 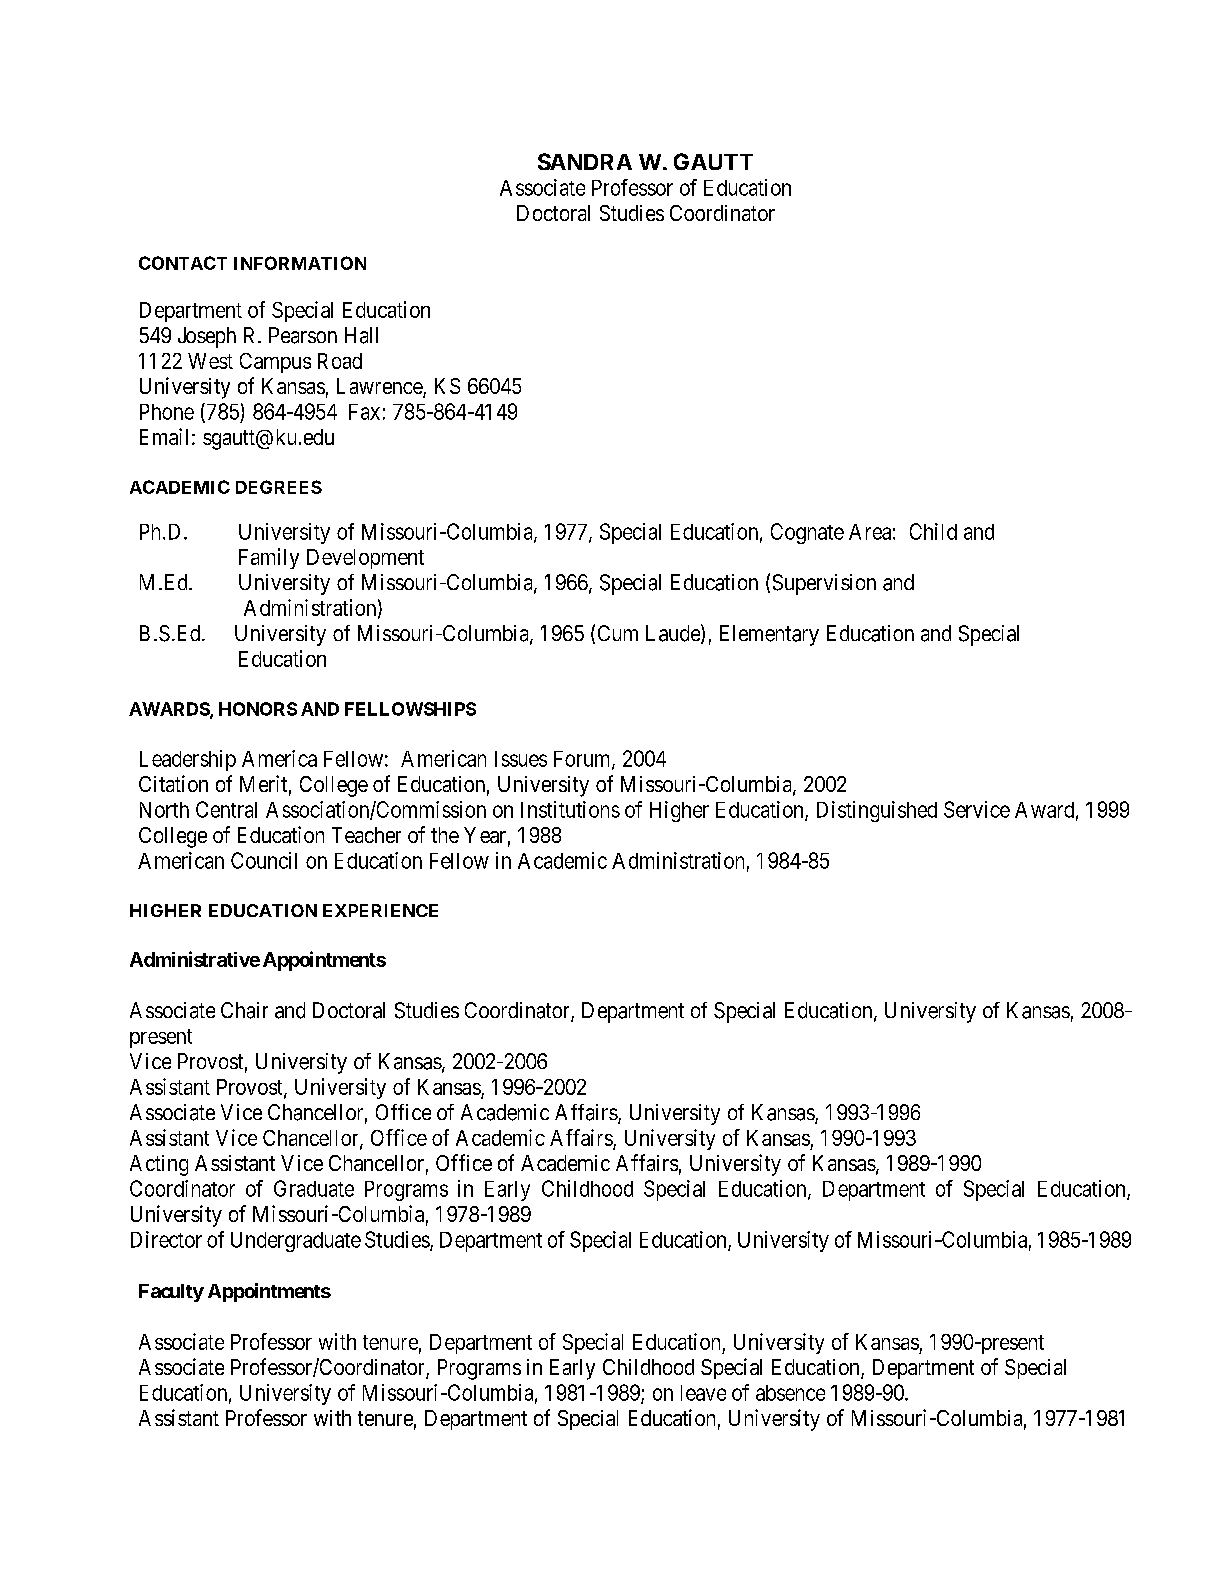 I want to click on Supervision, so click(x=824, y=584).
